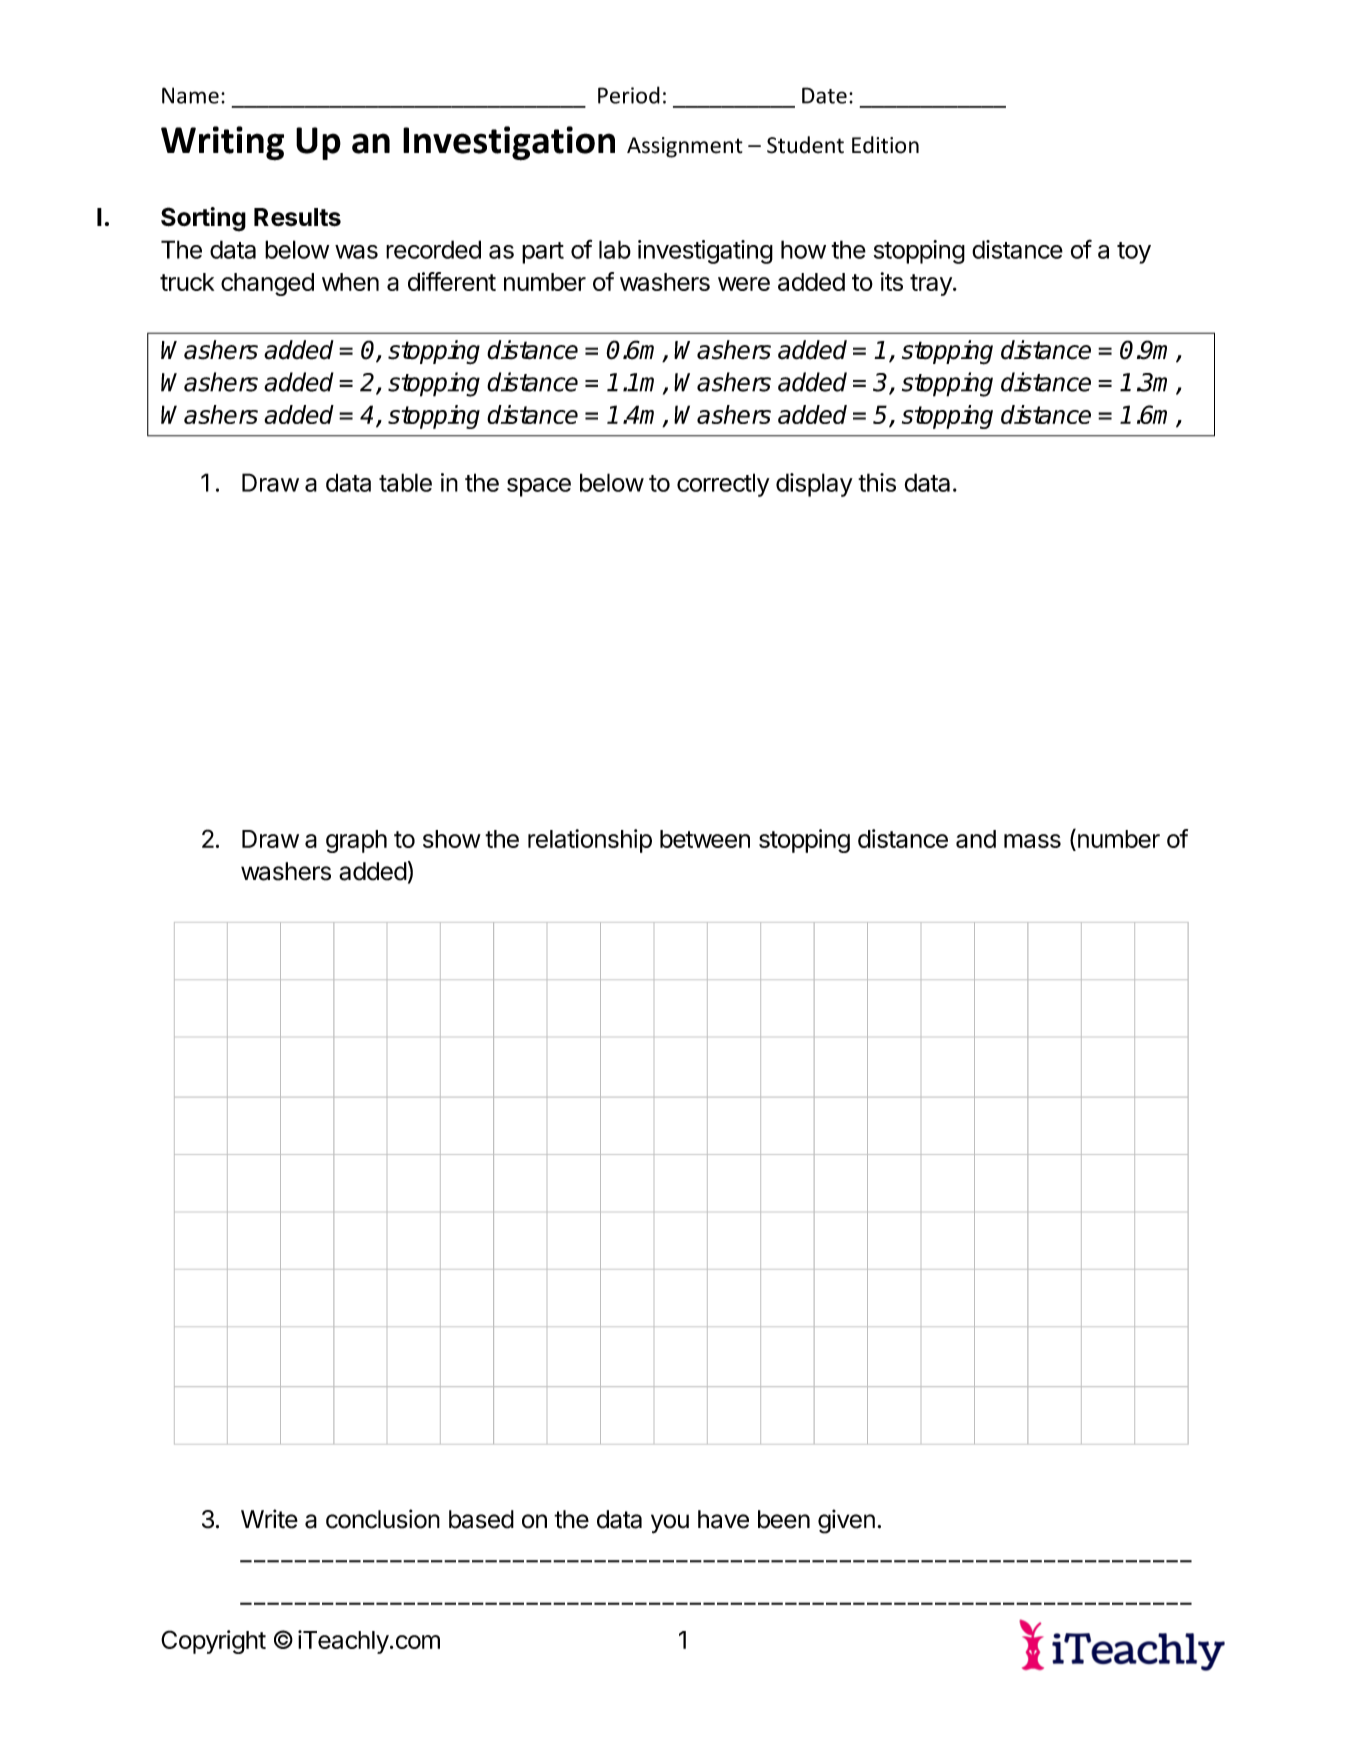 The height and width of the document is (1762, 1362). What do you see at coordinates (685, 147) in the document?
I see `Assignment` at bounding box center [685, 147].
